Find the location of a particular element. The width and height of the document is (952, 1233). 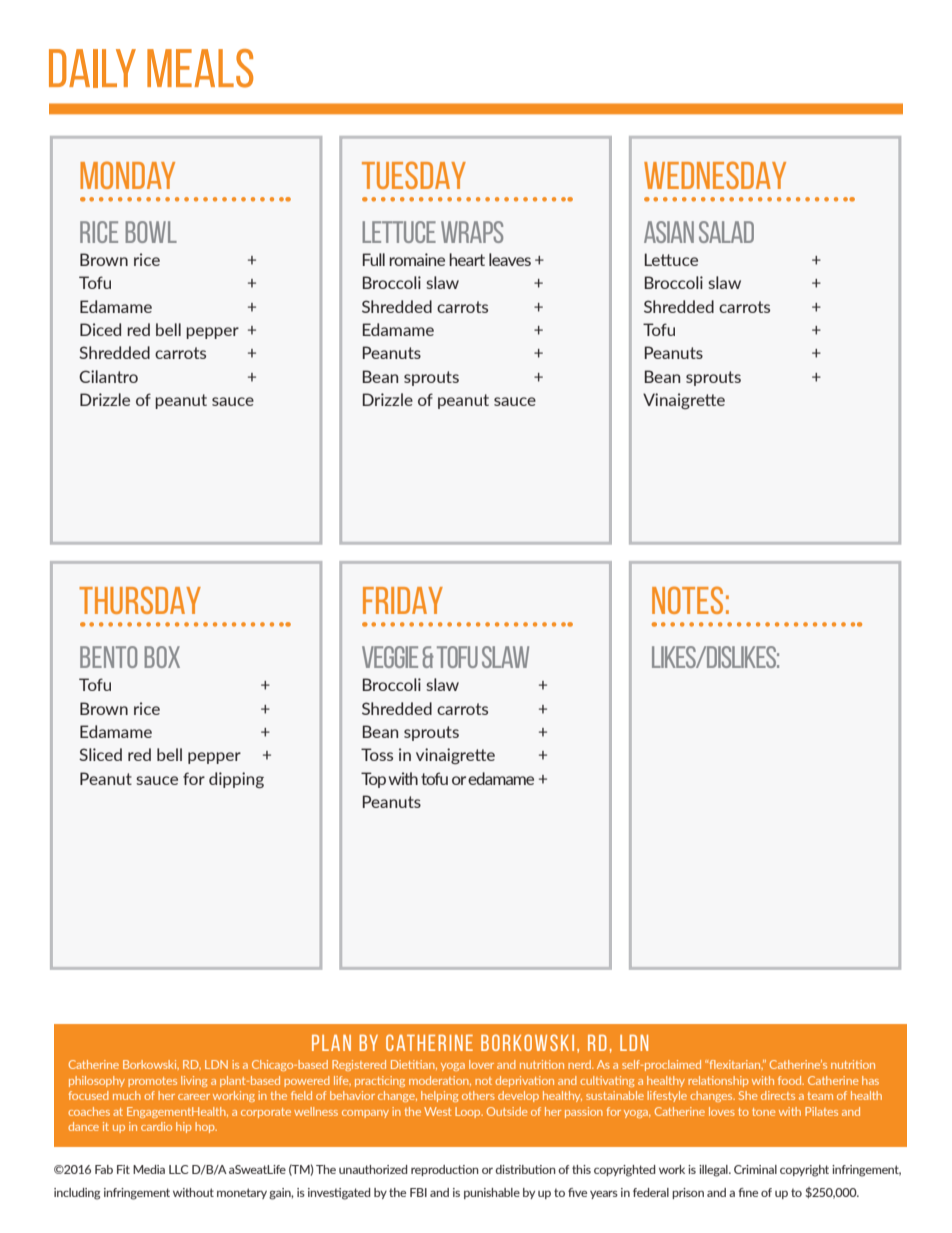

Criminal is located at coordinates (755, 1169).
